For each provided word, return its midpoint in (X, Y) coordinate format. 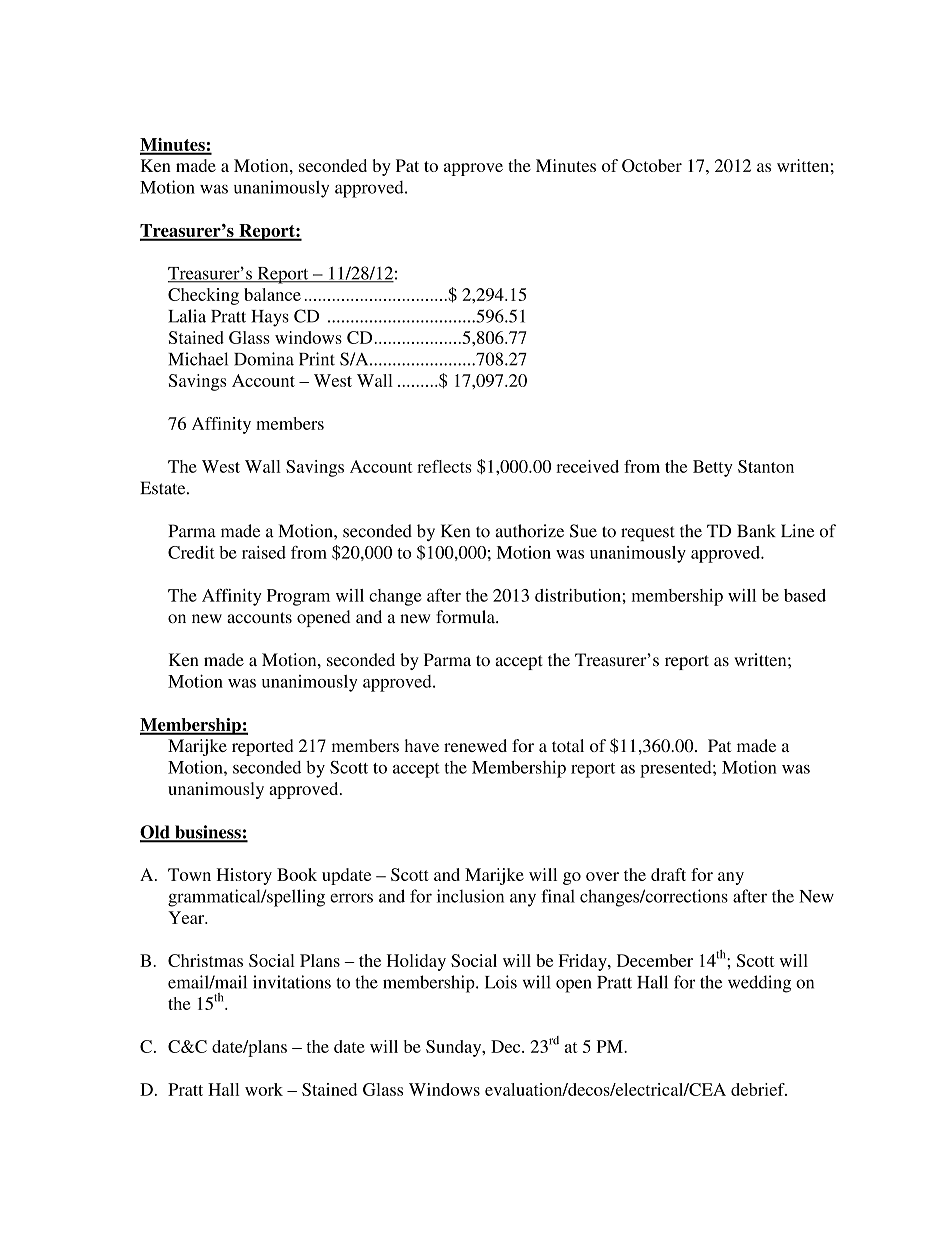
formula (466, 617)
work (264, 1089)
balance (272, 294)
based (805, 595)
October (652, 165)
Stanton (766, 466)
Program (298, 597)
